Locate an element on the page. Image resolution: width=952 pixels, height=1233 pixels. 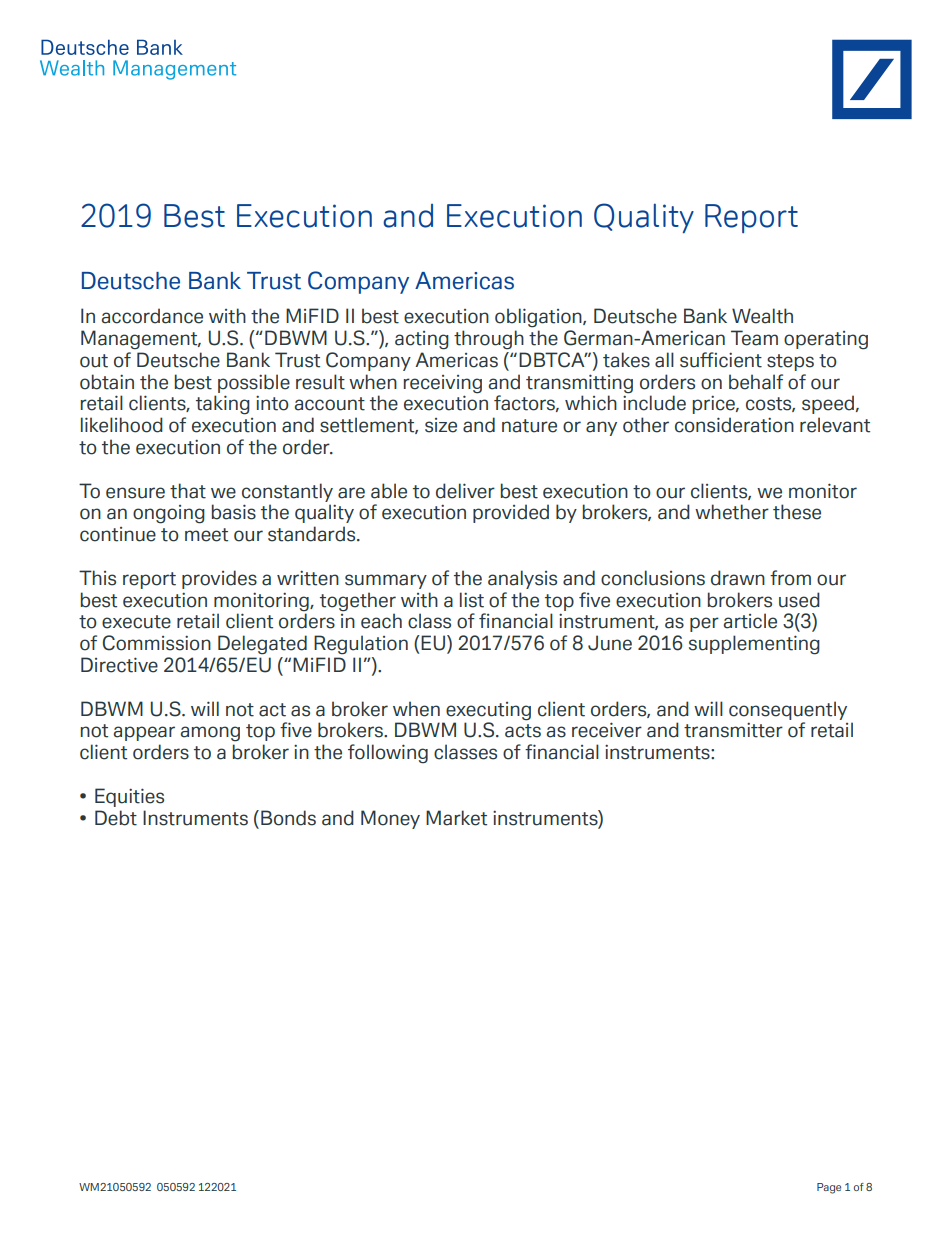
Money is located at coordinates (390, 819).
